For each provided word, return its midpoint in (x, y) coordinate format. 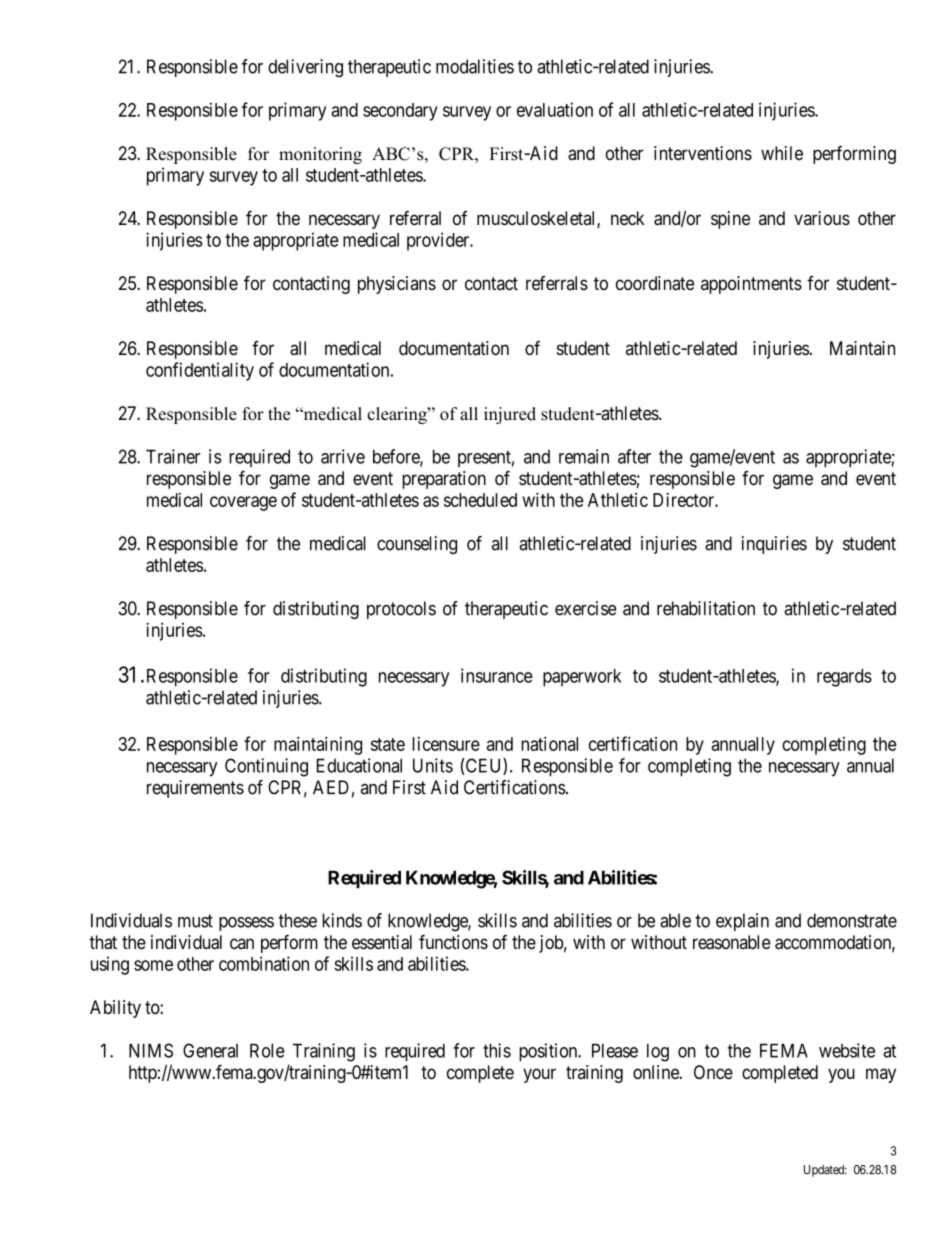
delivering (305, 68)
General (210, 1050)
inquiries (774, 545)
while (782, 153)
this (497, 1050)
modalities (475, 66)
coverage (243, 503)
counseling (417, 545)
